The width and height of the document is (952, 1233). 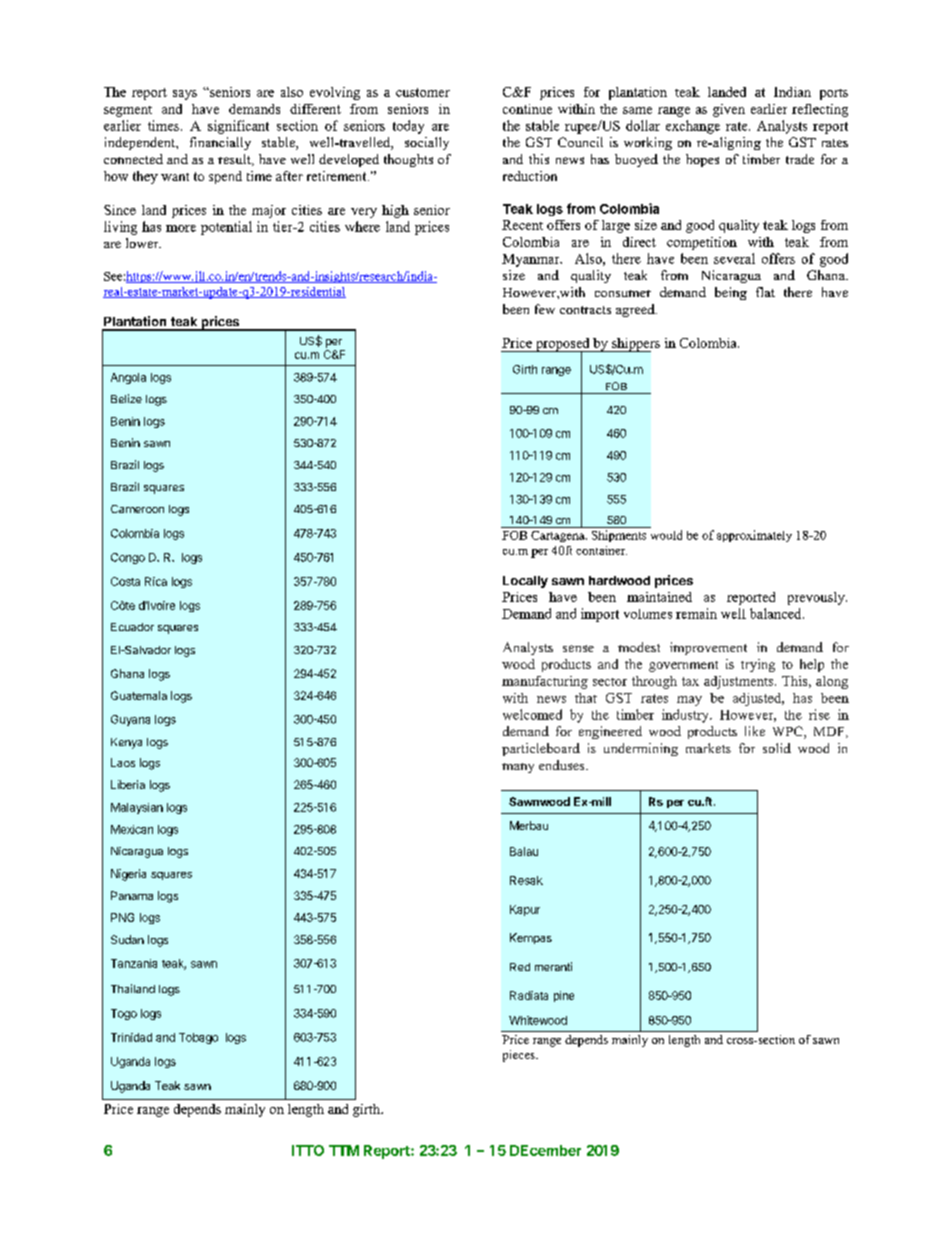 What do you see at coordinates (220, 143) in the document?
I see `financially` at bounding box center [220, 143].
